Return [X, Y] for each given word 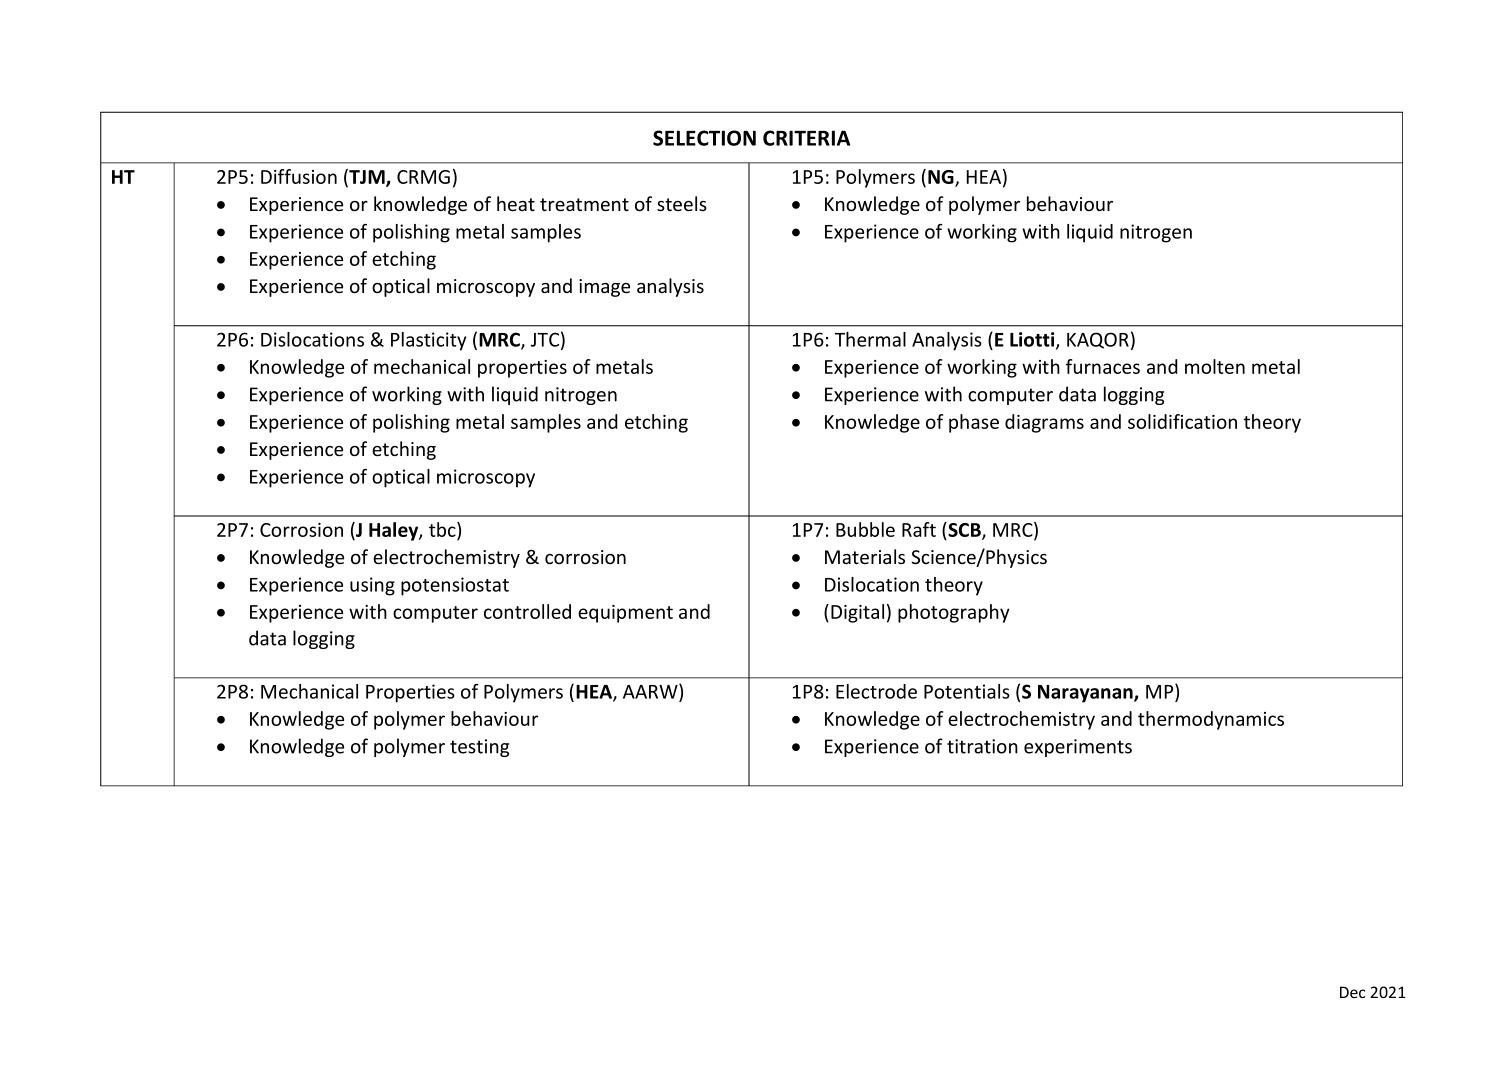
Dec [1353, 992]
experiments [1078, 748]
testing [479, 748]
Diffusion [299, 176]
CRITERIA [806, 138]
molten [1215, 366]
